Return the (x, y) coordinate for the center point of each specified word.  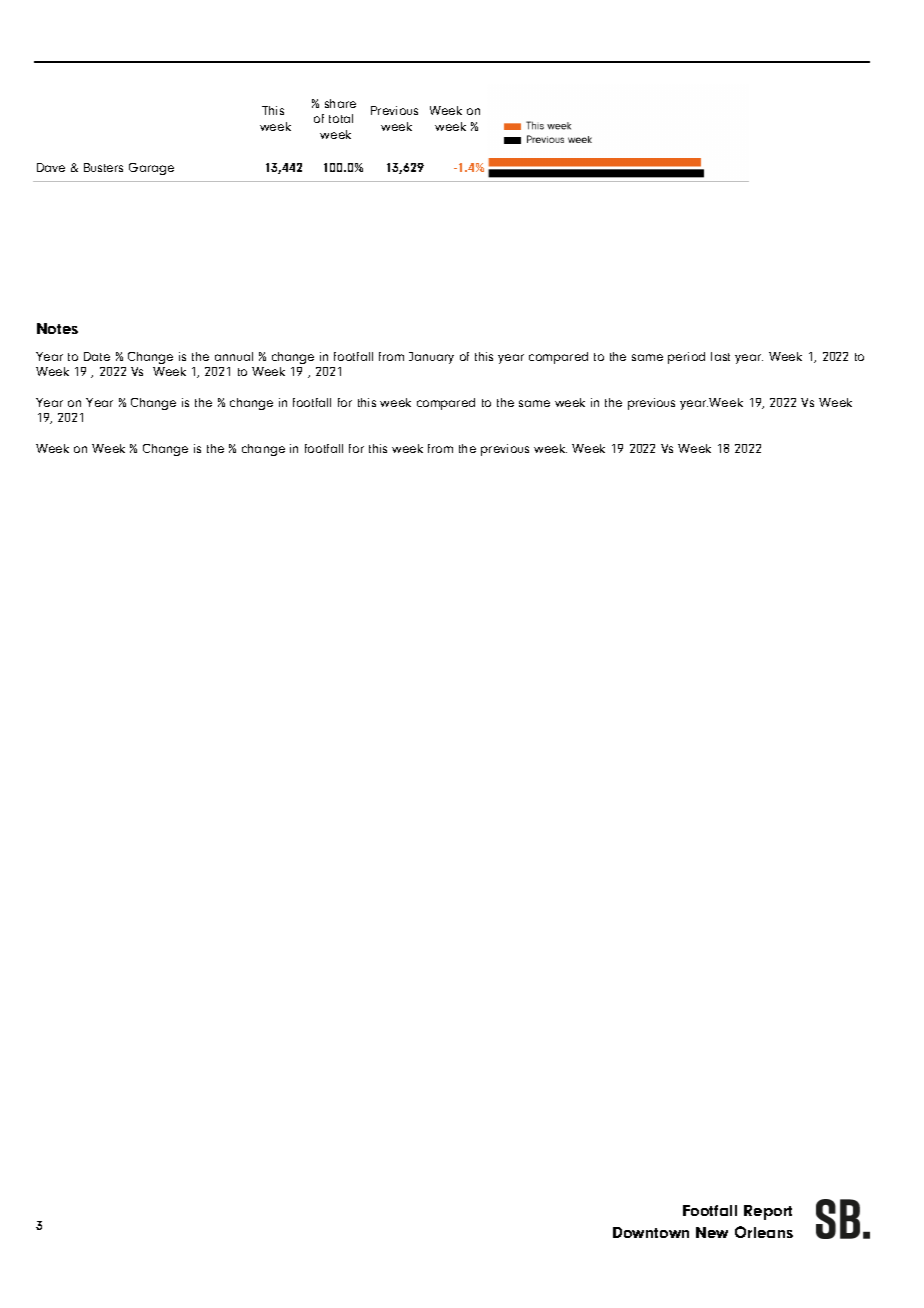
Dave (51, 167)
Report (768, 1212)
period (686, 358)
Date (97, 356)
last (720, 356)
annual (234, 356)
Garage (151, 169)
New (712, 1232)
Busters (103, 167)
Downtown (651, 1232)
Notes (57, 328)
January (431, 358)
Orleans (764, 1232)
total (341, 118)
